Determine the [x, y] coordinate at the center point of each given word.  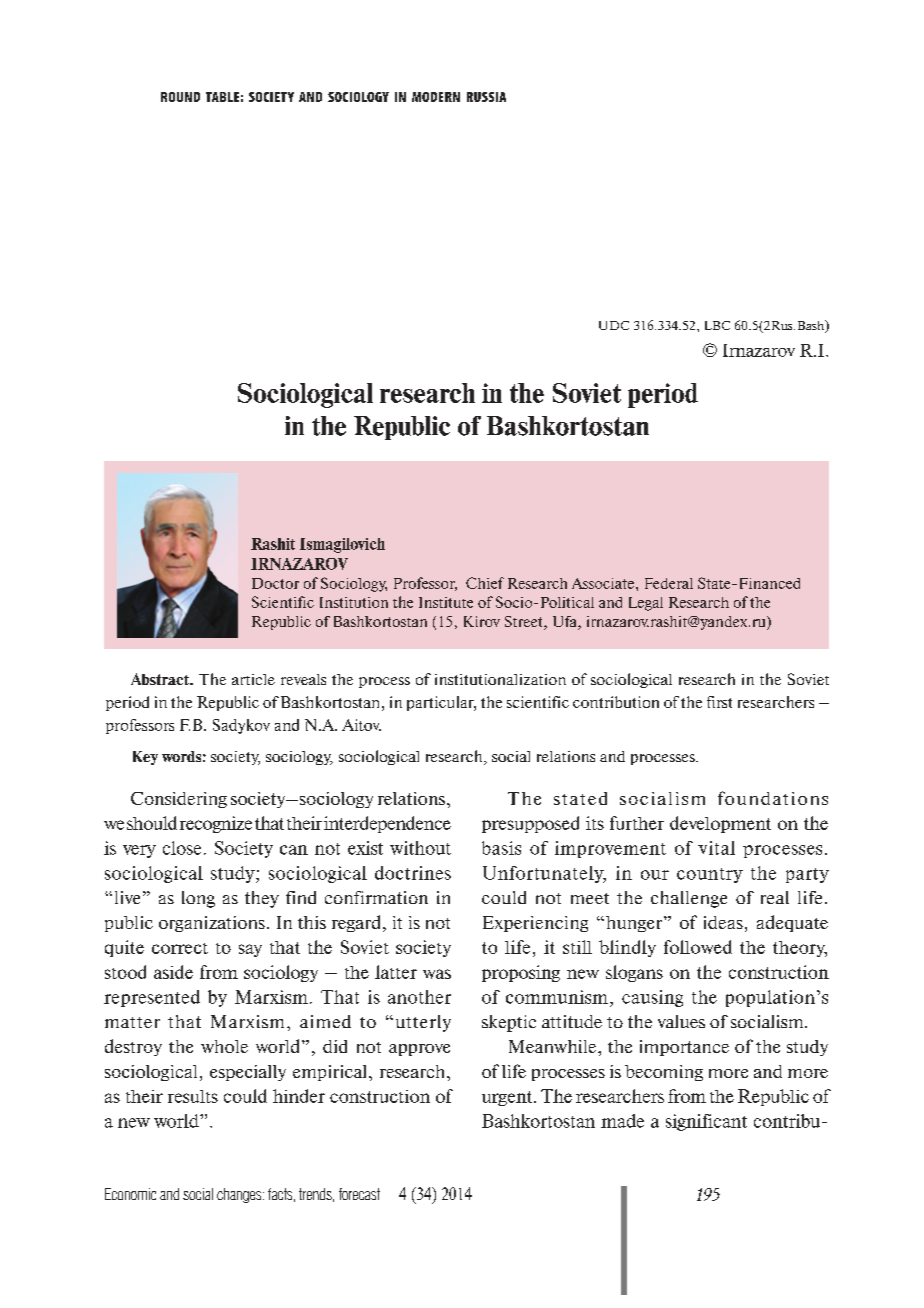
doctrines [413, 873]
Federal [669, 583]
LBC [717, 325]
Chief [485, 583]
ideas [723, 922]
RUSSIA [486, 97]
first [719, 702]
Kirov [482, 621]
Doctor [275, 583]
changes [240, 1195]
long [198, 899]
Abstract [161, 679]
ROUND [180, 97]
